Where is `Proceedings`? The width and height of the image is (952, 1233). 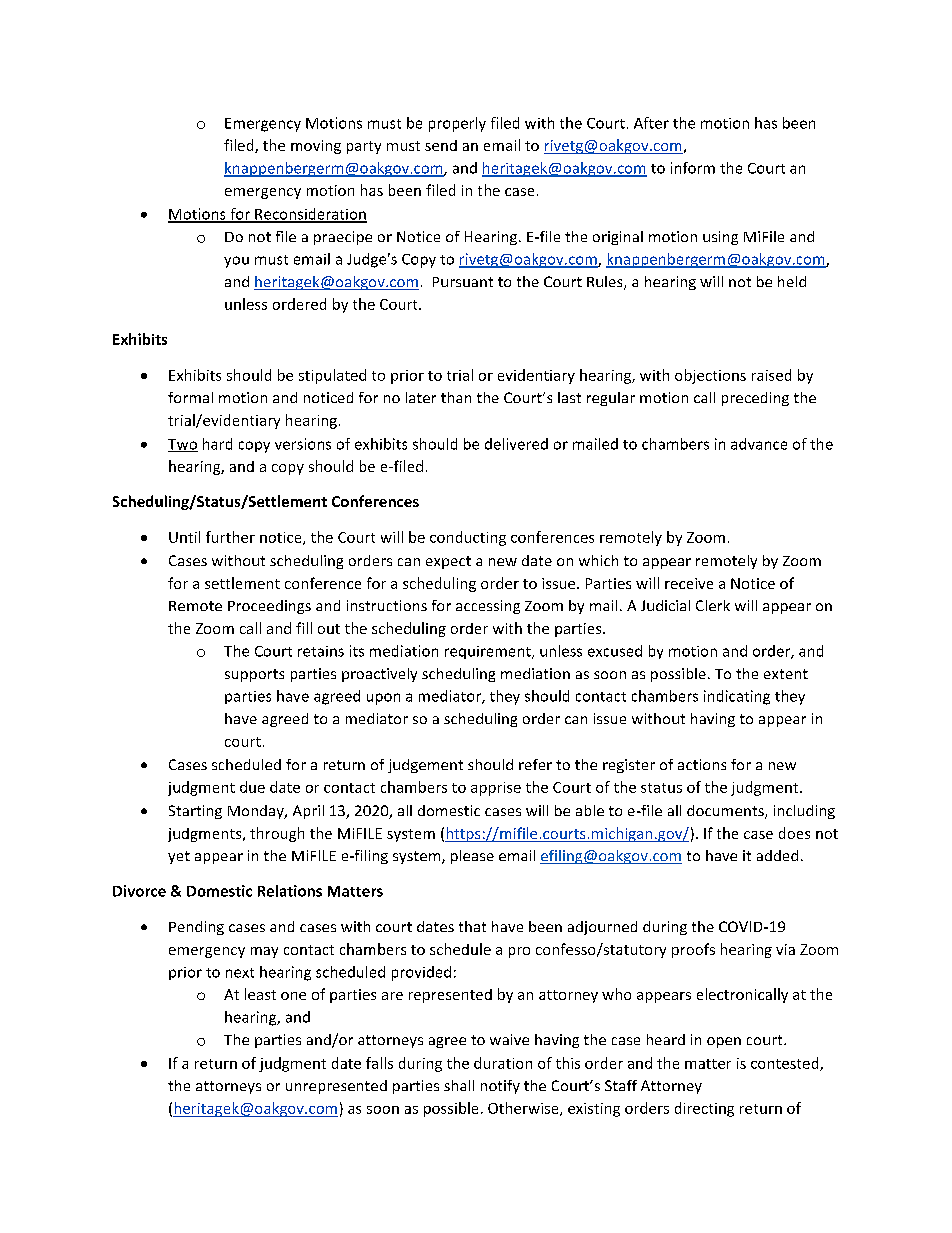
Proceedings is located at coordinates (269, 607).
